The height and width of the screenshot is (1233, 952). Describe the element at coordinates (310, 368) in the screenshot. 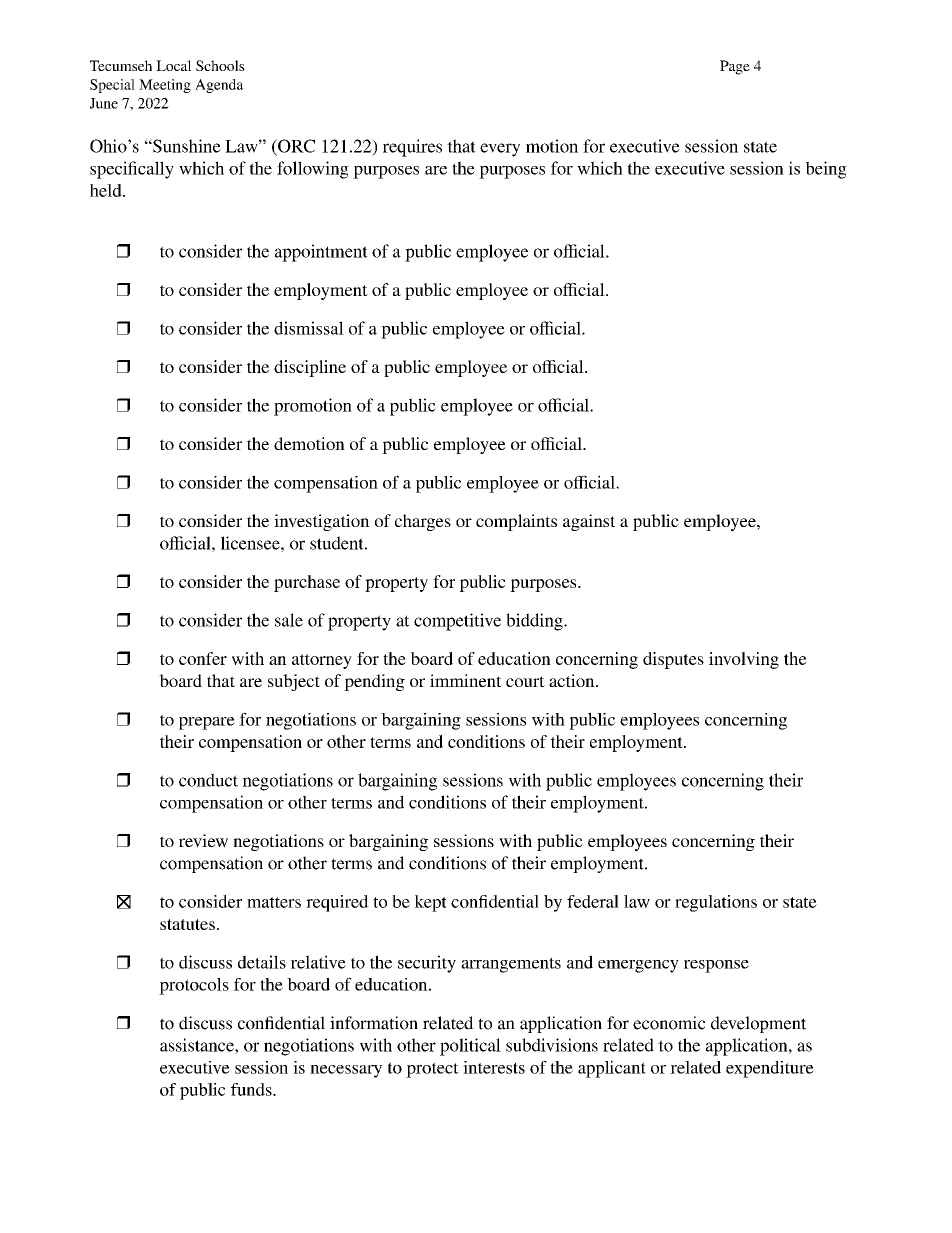

I see `discipline` at that location.
